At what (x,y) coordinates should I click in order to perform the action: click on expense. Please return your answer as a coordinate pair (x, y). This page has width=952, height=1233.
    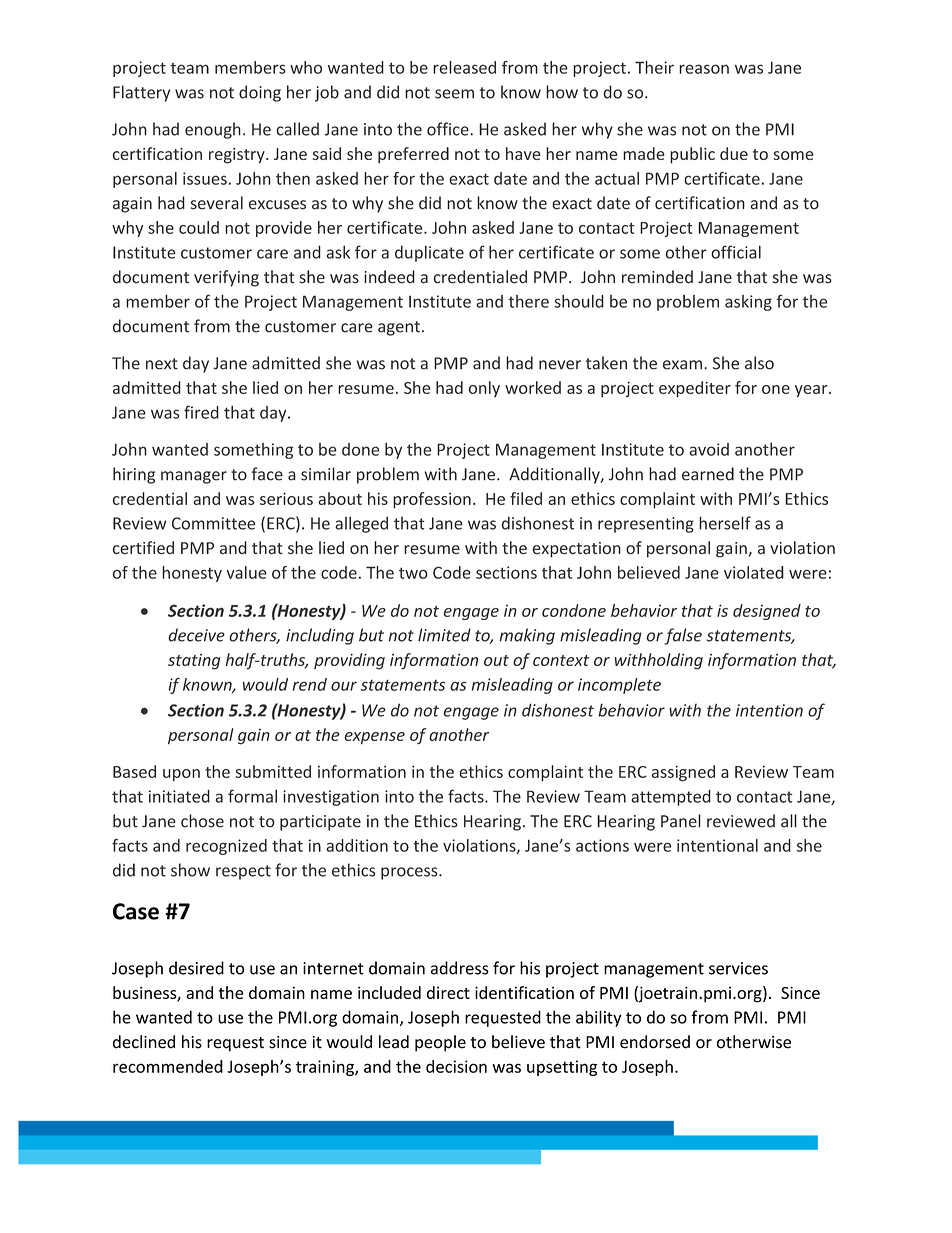
    Looking at the image, I should click on (374, 738).
